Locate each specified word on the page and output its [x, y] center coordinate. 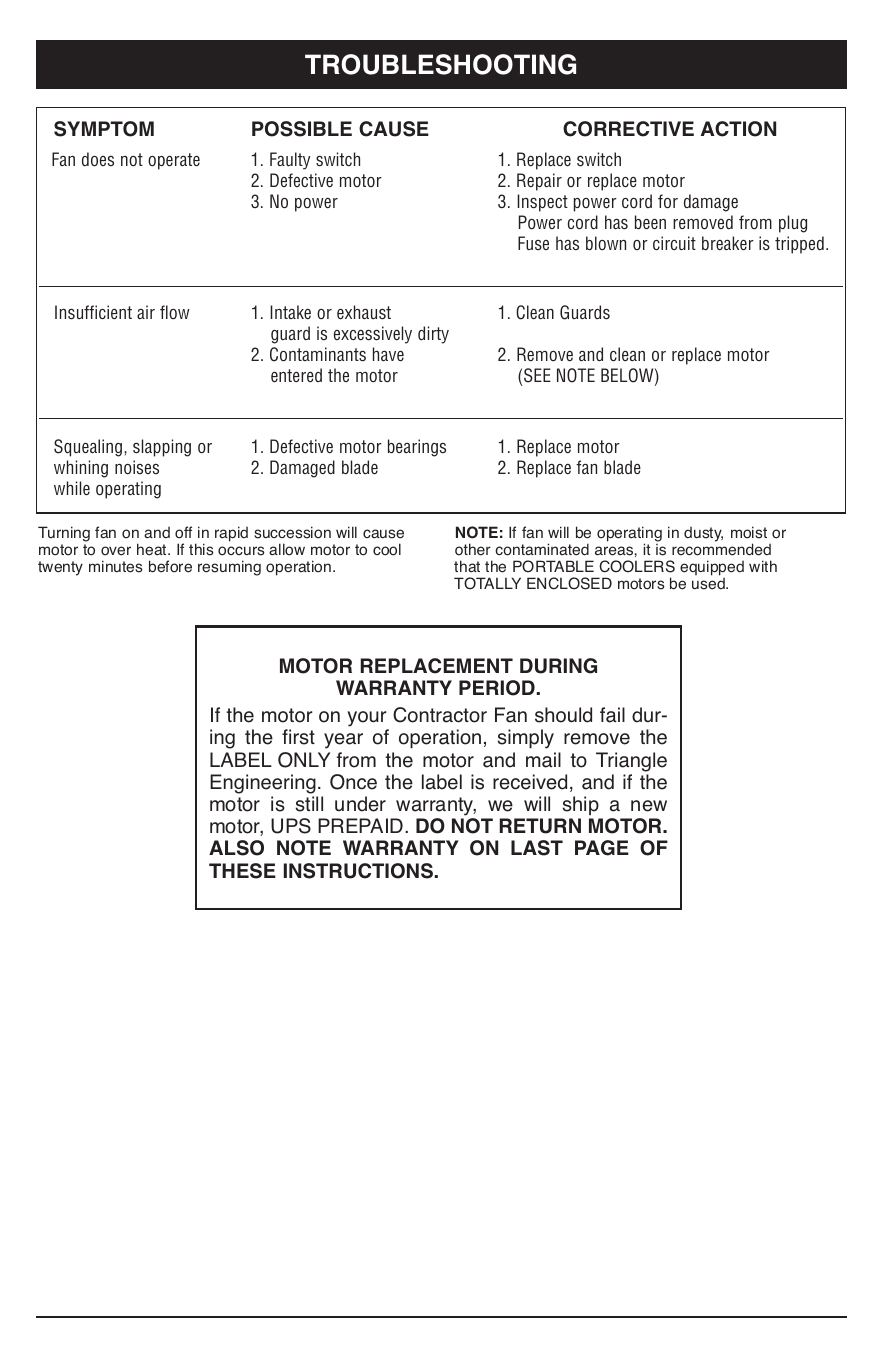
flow [175, 312]
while [72, 488]
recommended [721, 549]
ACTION [738, 129]
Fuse [533, 243]
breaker [728, 243]
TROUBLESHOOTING [440, 64]
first [298, 737]
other [473, 549]
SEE [537, 375]
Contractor [440, 715]
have [388, 354]
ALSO [236, 848]
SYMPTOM [104, 129]
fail [612, 715]
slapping [162, 448]
